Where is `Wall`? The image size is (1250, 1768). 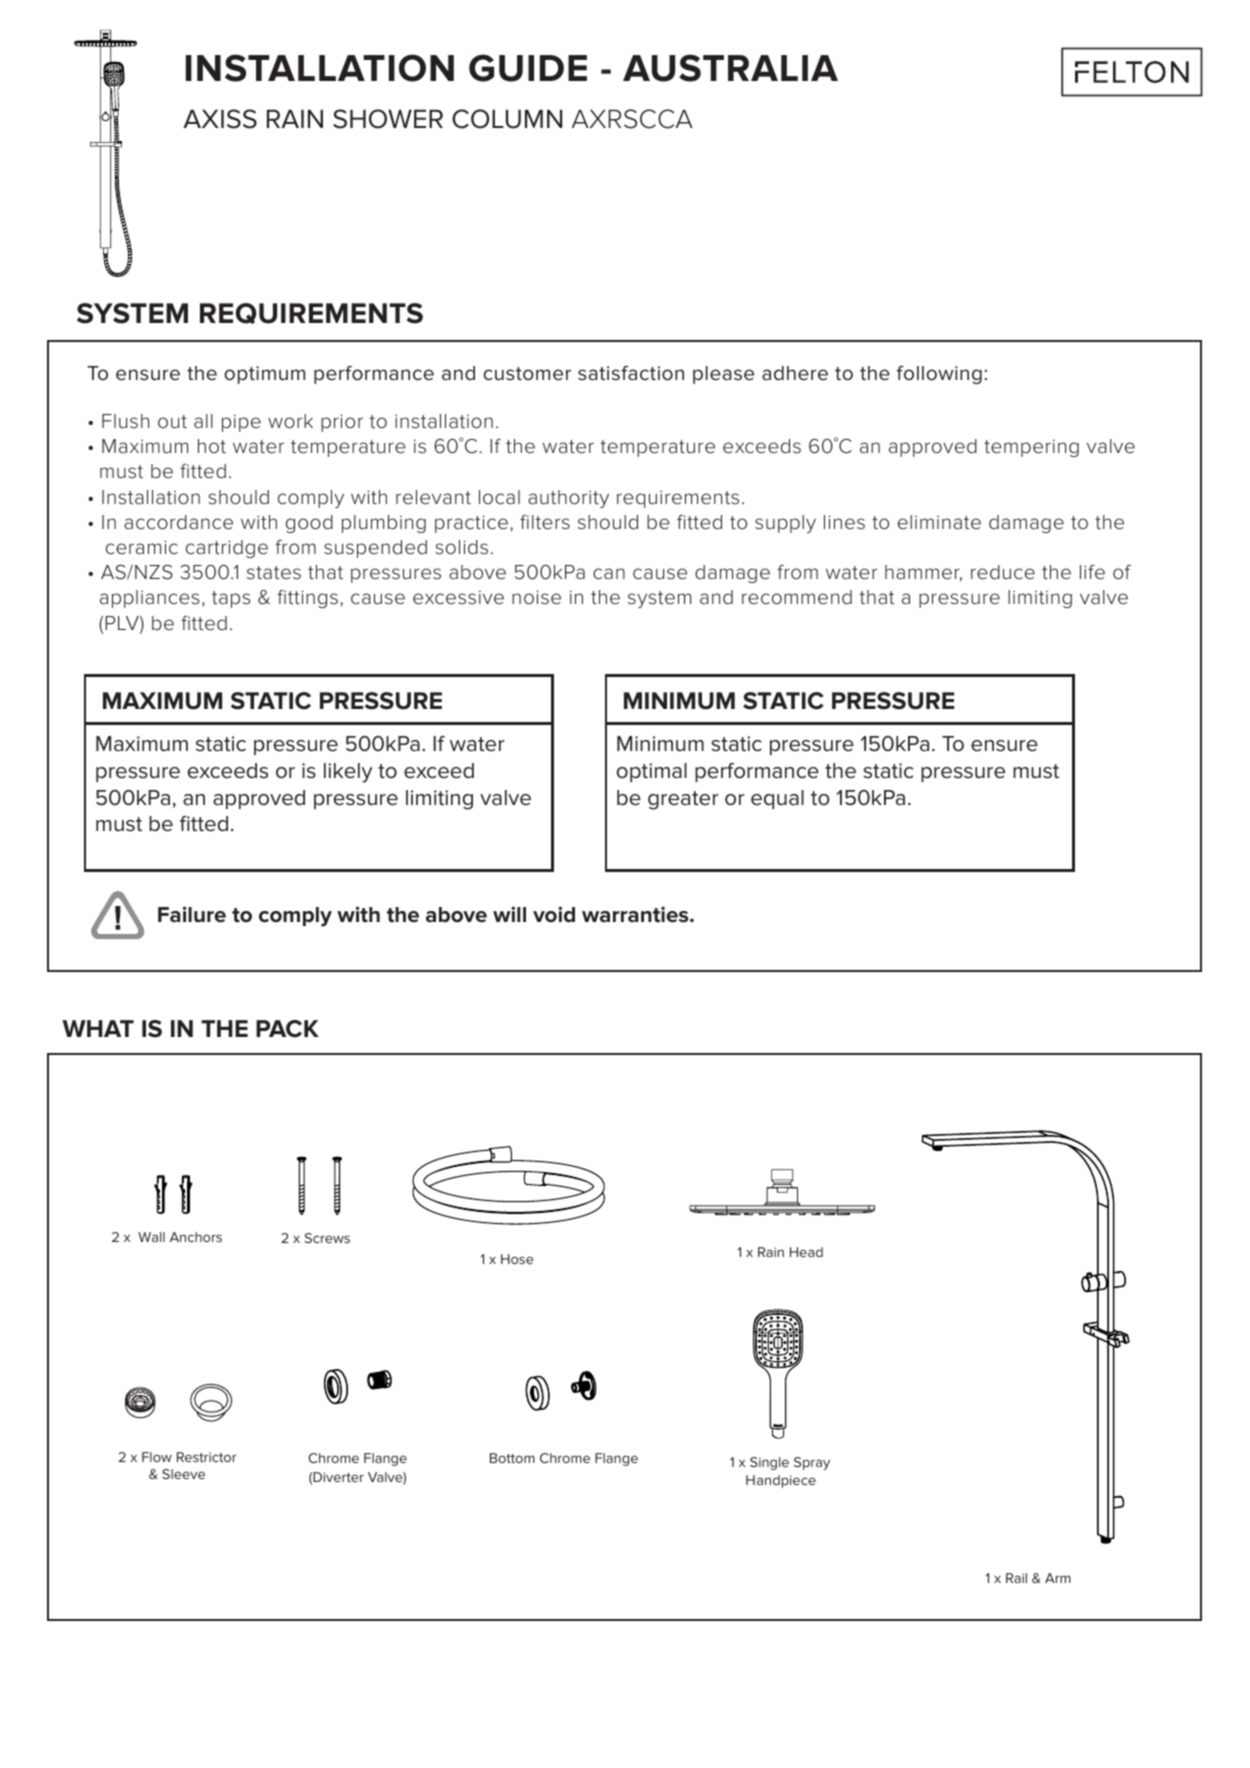
Wall is located at coordinates (151, 1237).
